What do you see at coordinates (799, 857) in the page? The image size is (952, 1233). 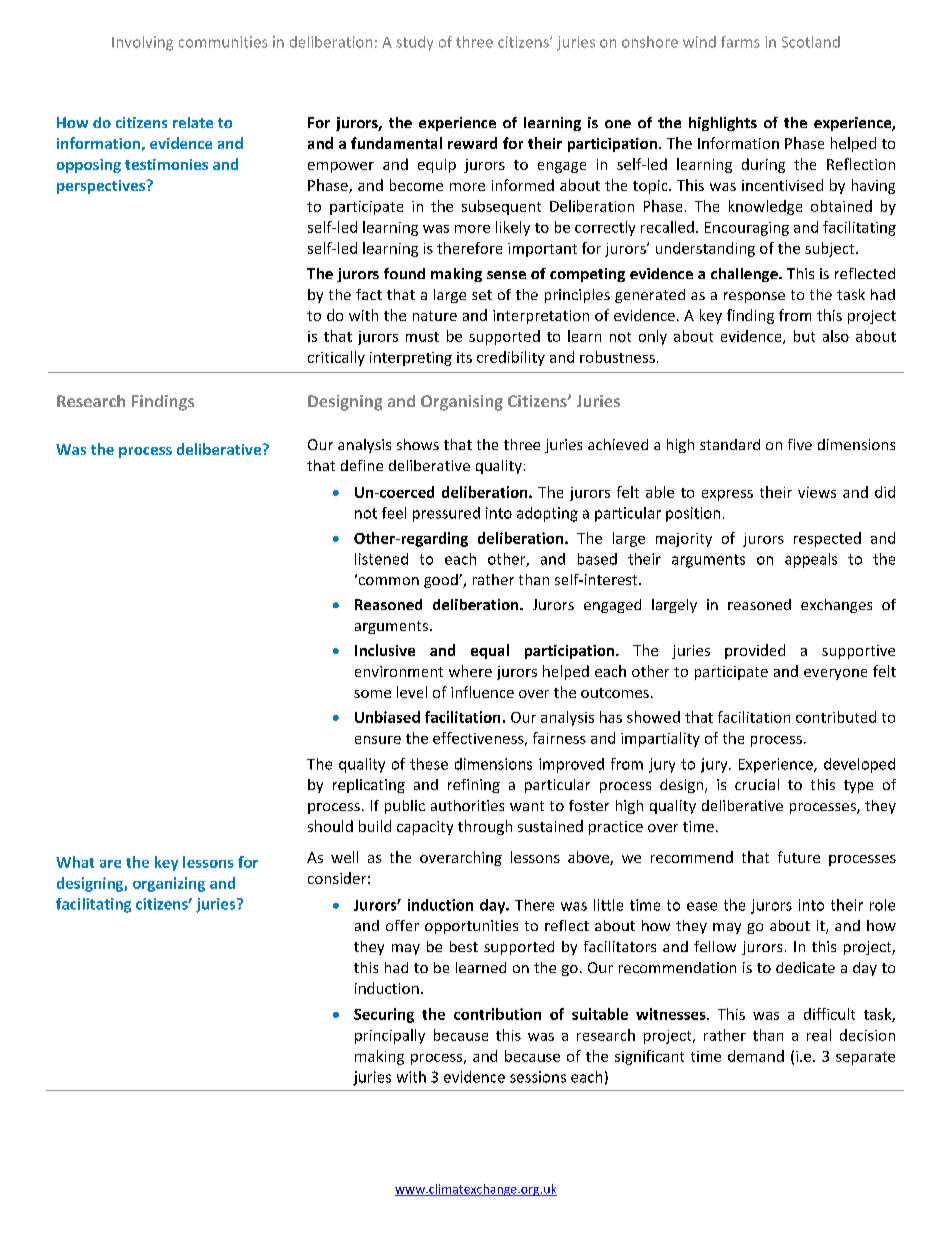 I see `future` at bounding box center [799, 857].
